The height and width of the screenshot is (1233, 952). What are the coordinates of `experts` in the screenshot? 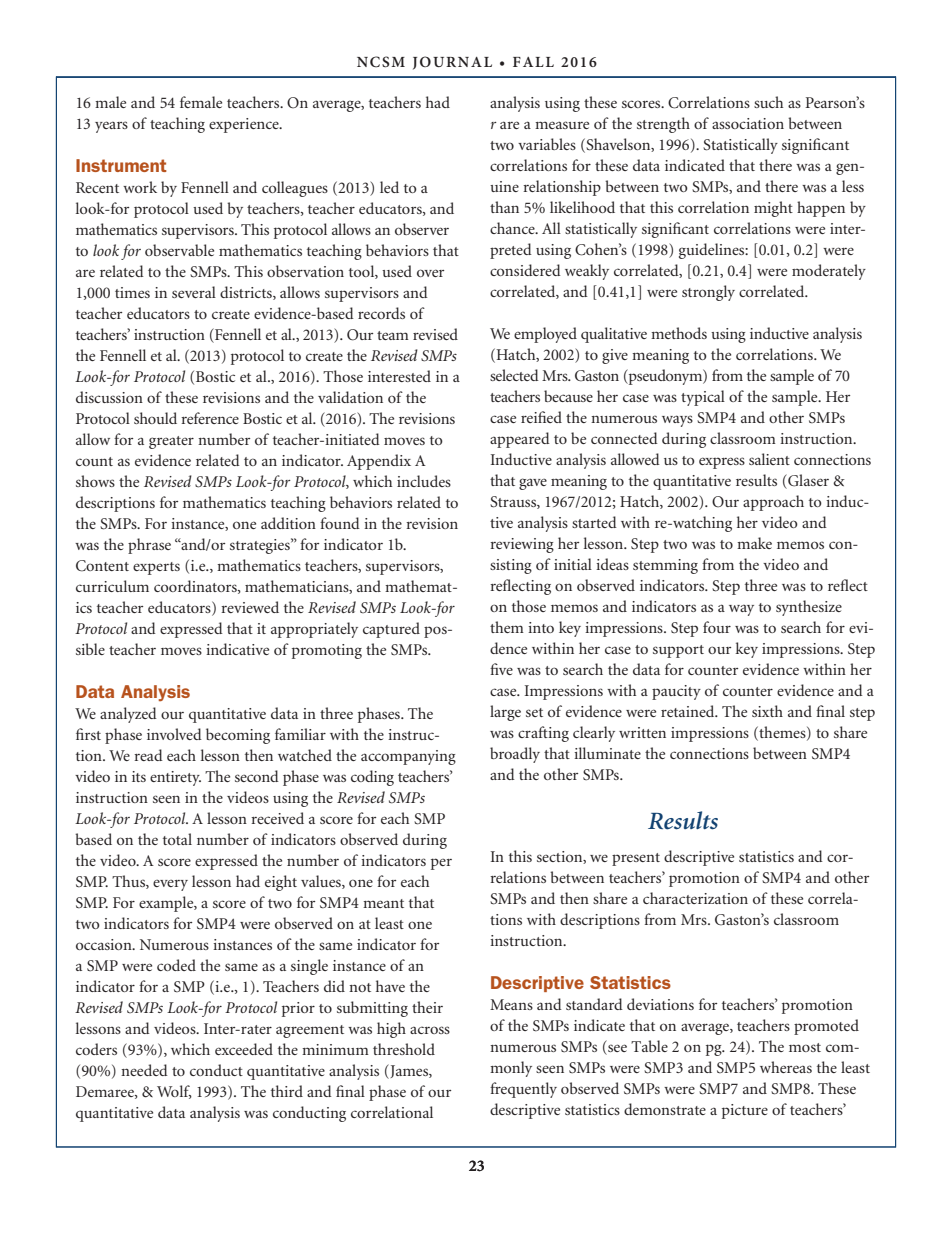 It's located at (156, 568).
